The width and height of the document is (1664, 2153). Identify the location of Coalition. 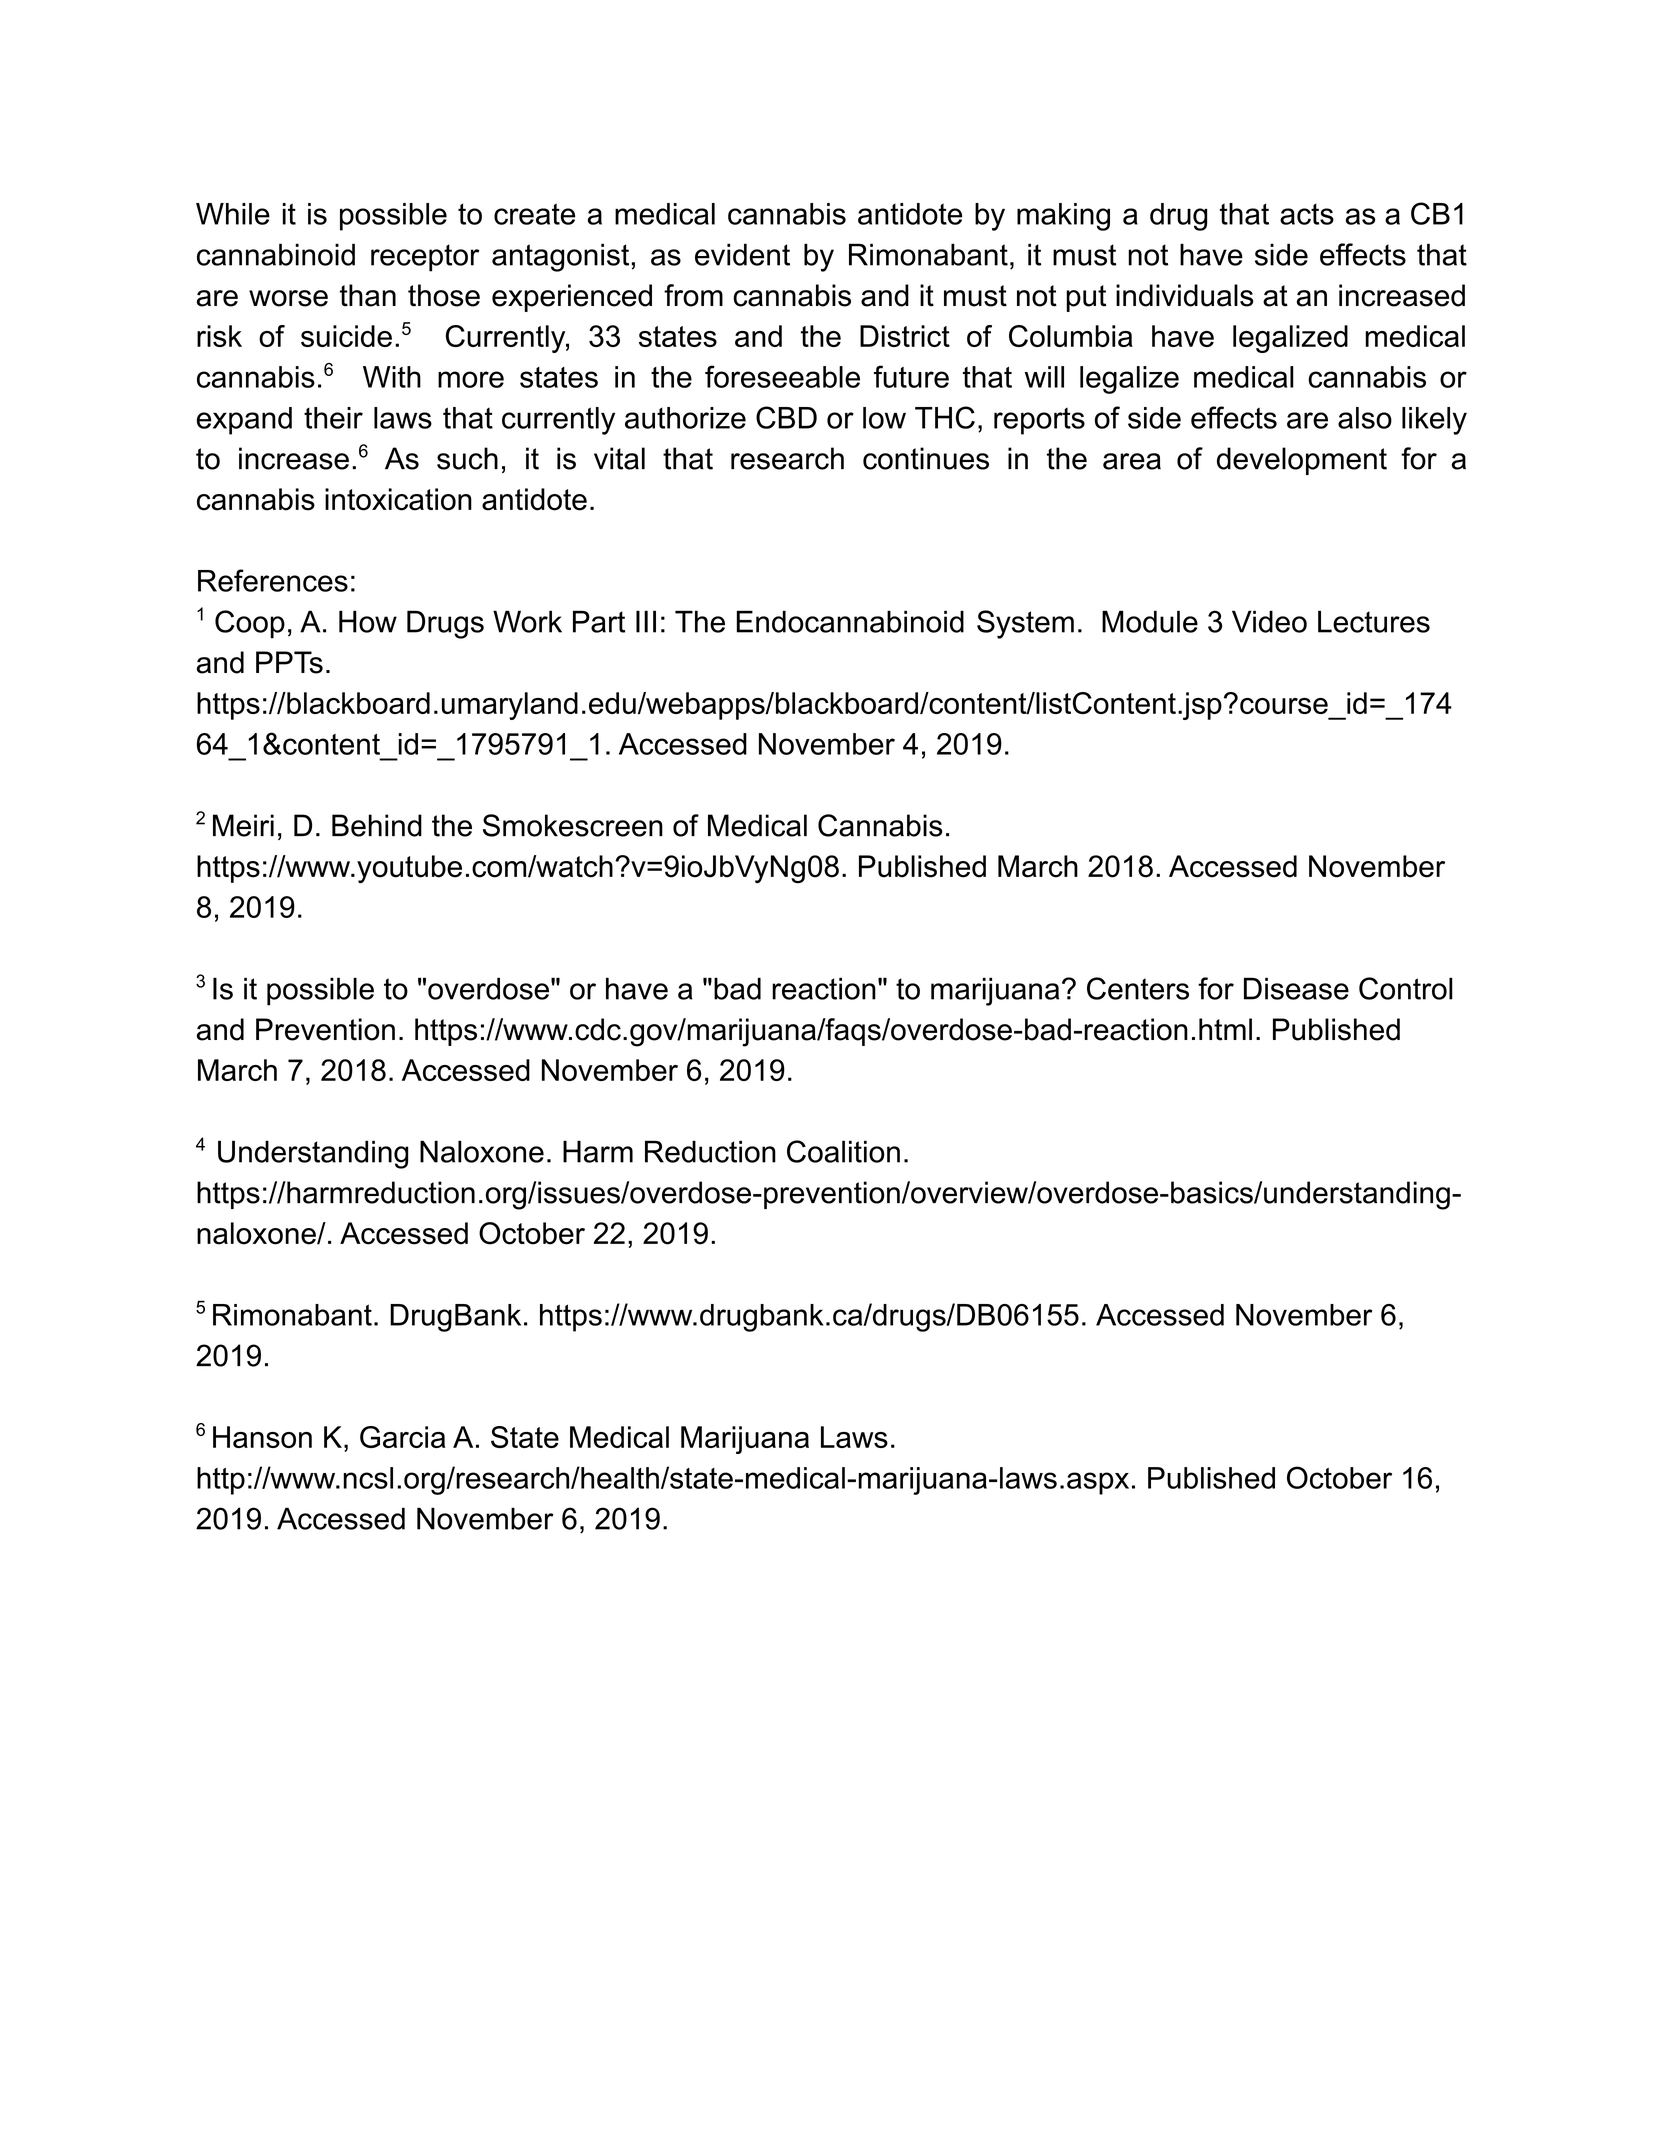
(843, 1151).
